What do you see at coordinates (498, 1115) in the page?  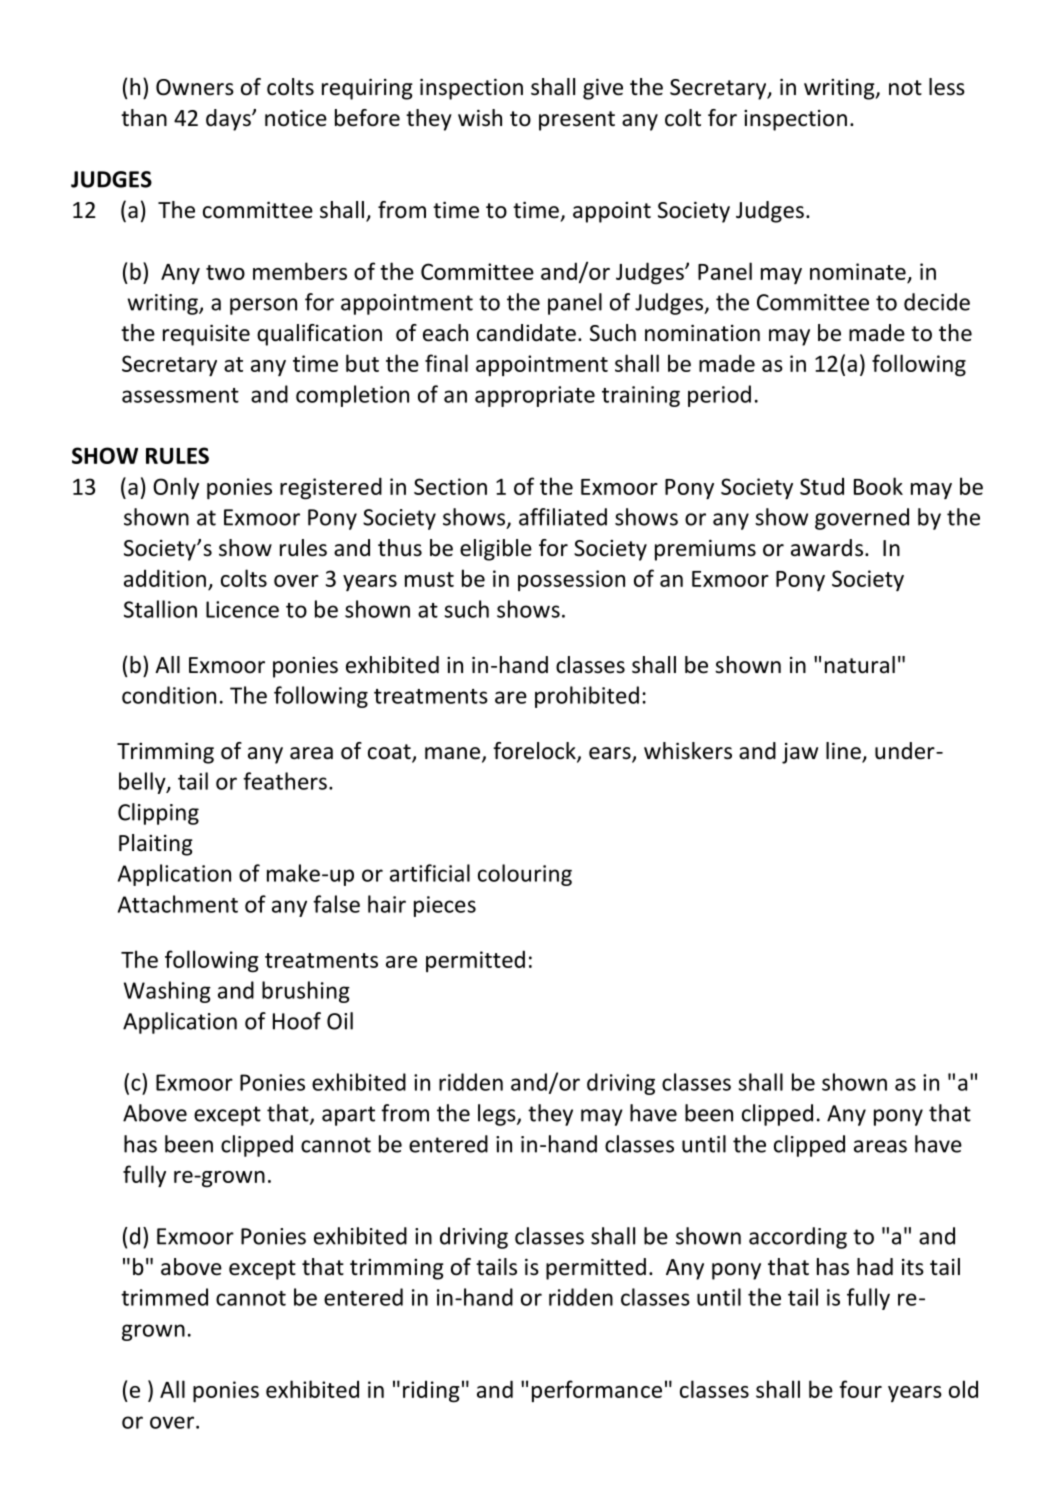 I see `legs` at bounding box center [498, 1115].
